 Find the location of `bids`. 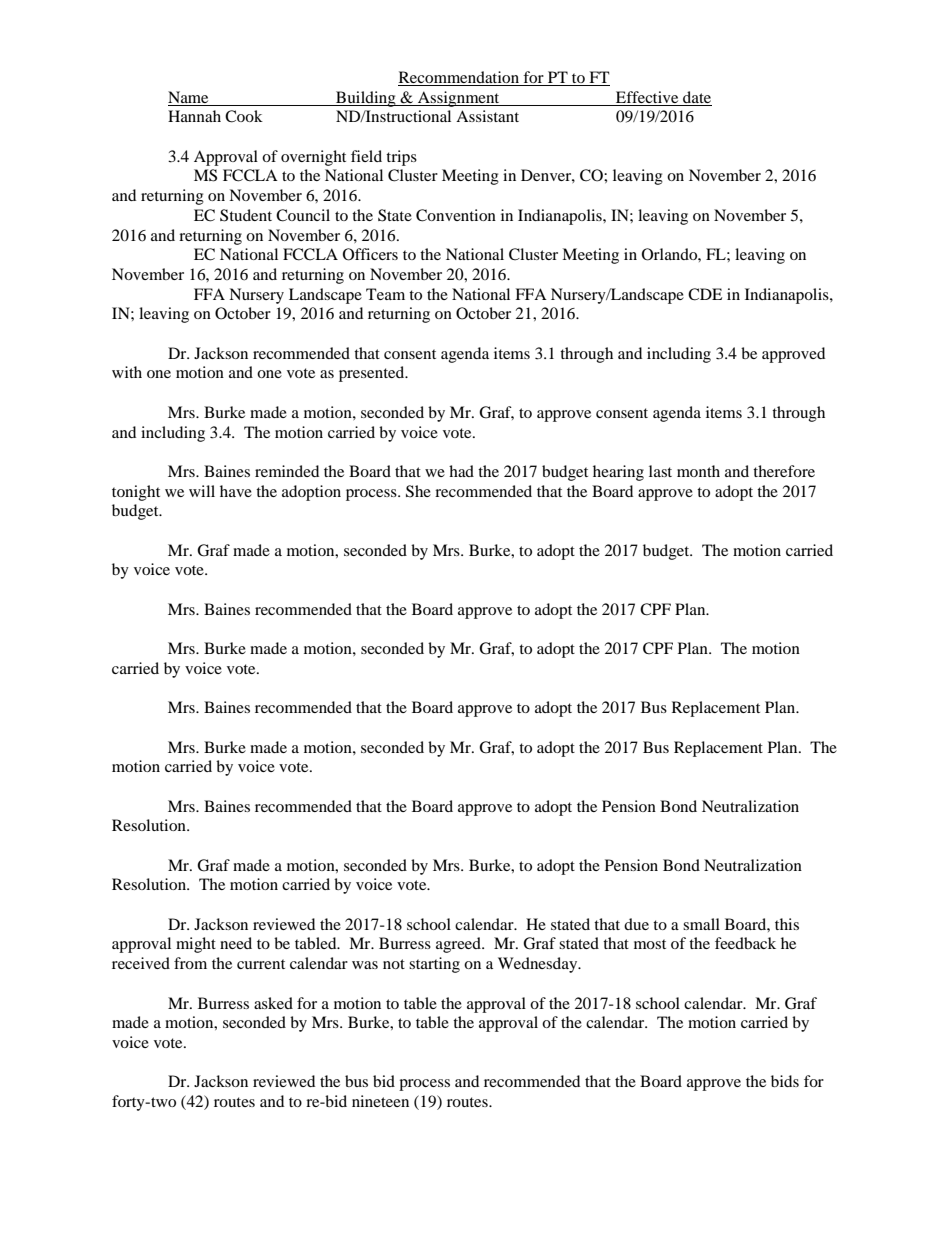

bids is located at coordinates (785, 1081).
